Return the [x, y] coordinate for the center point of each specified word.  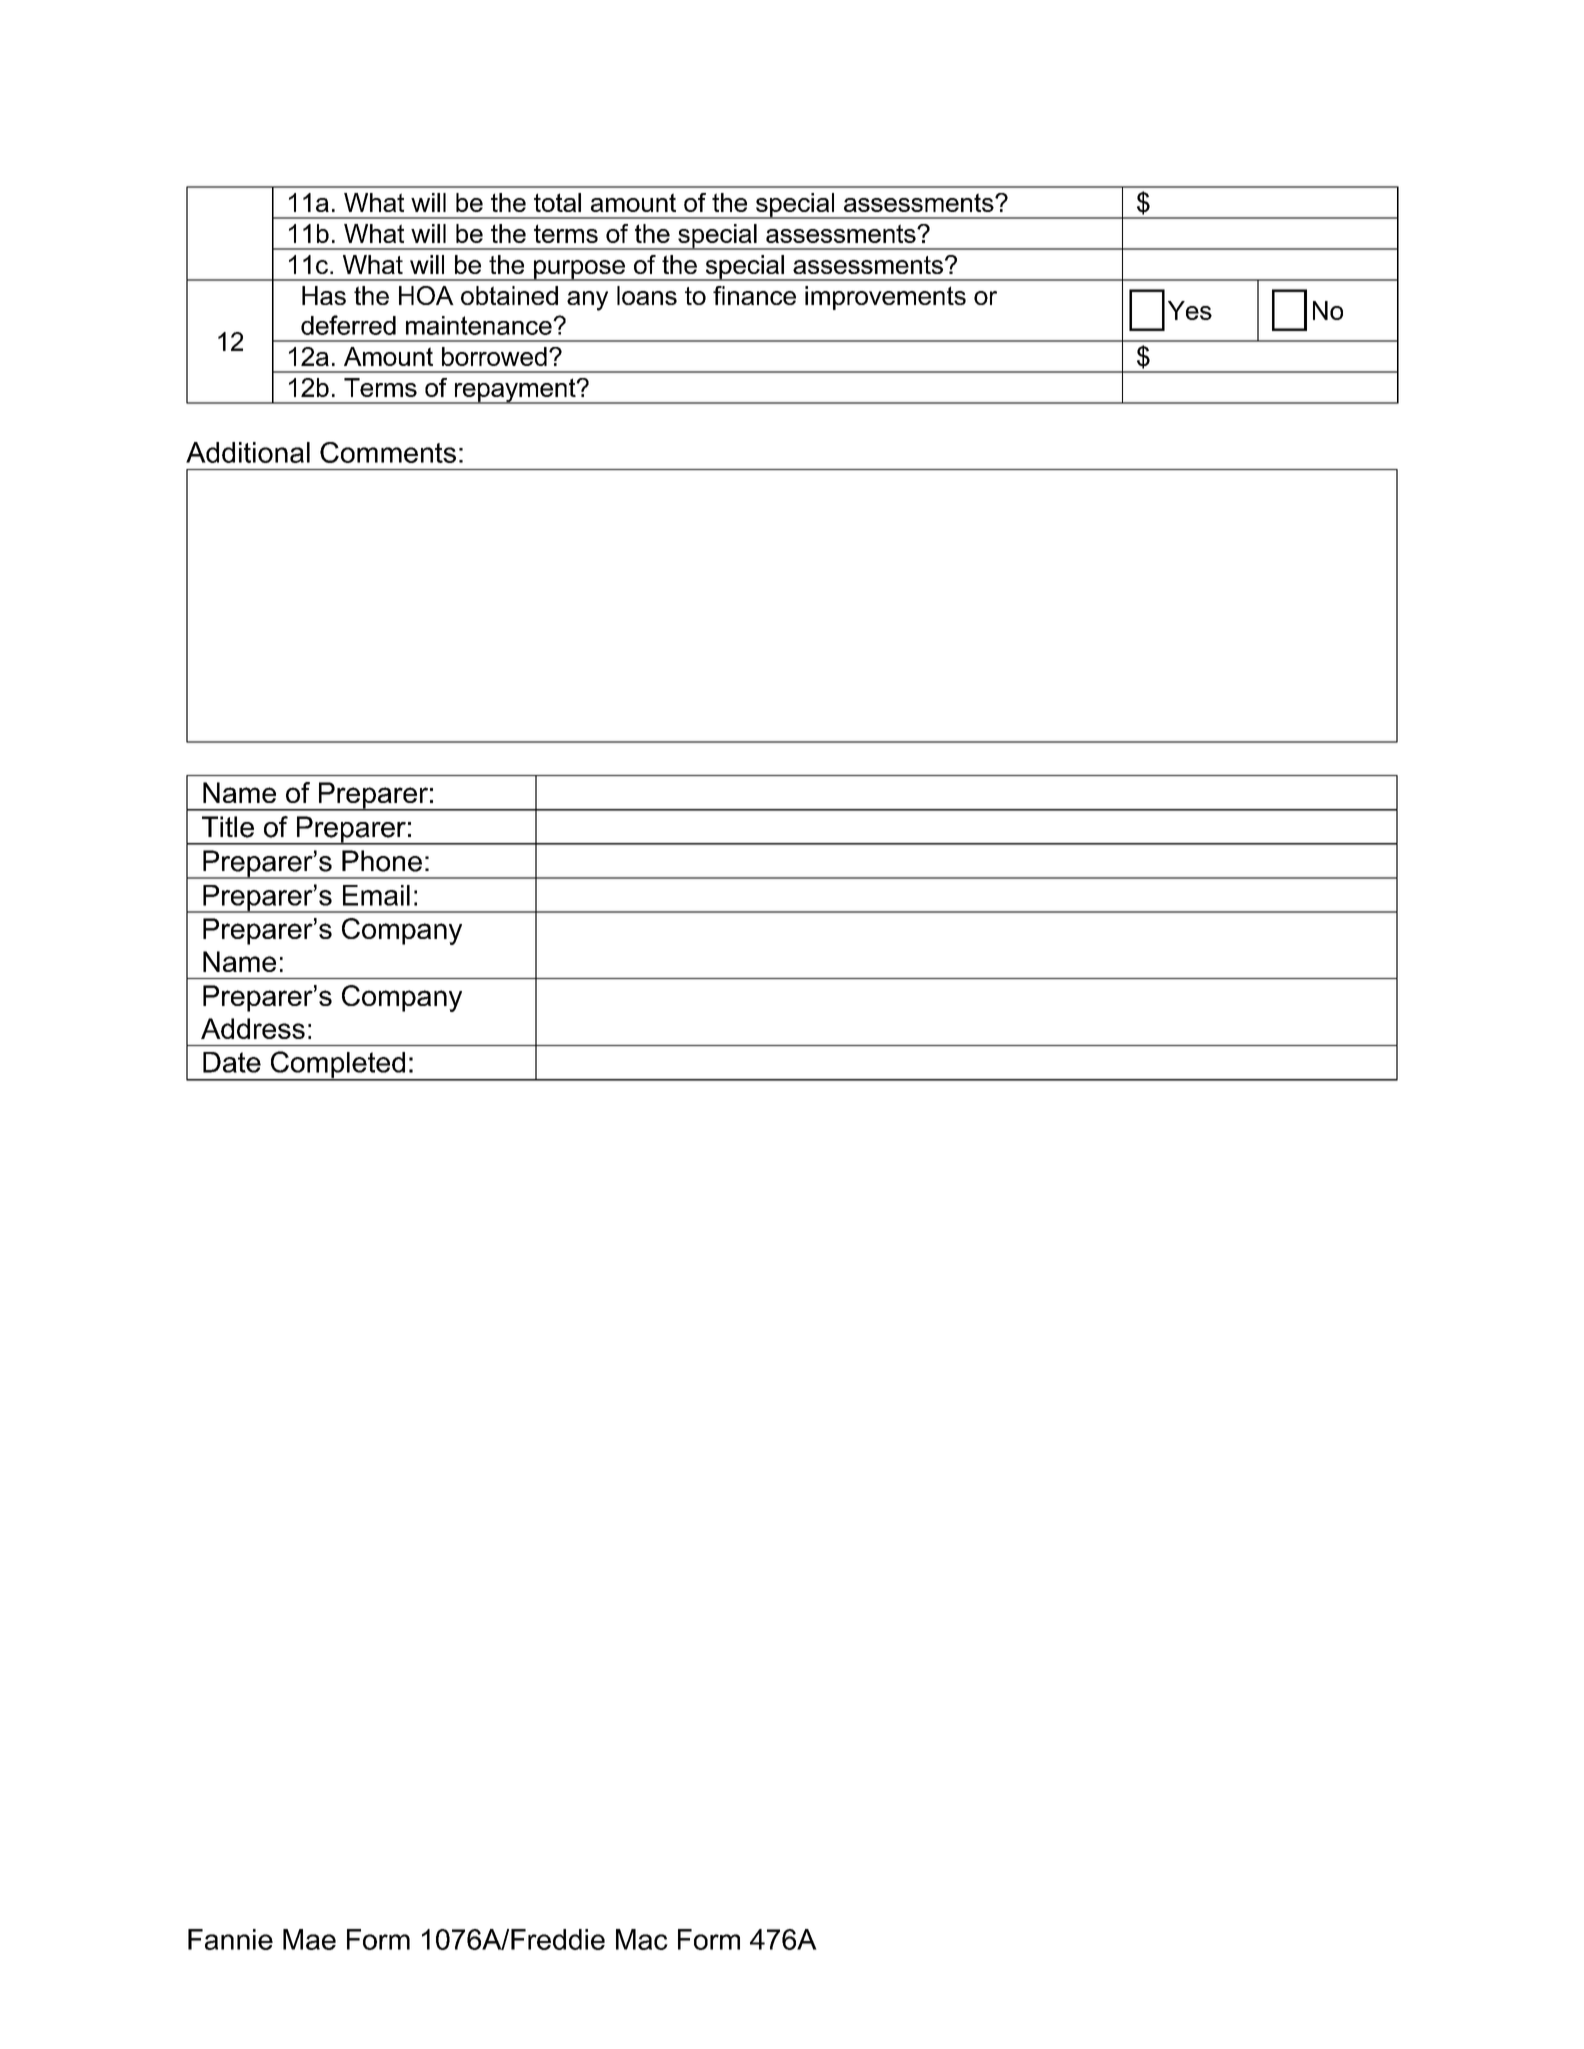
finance [754, 295]
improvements [885, 298]
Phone [382, 861]
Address [253, 1028]
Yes [1190, 310]
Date [232, 1062]
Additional [248, 452]
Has [324, 295]
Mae [309, 1939]
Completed [338, 1065]
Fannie [230, 1939]
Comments [388, 452]
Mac [642, 1939]
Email [376, 895]
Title [228, 827]
